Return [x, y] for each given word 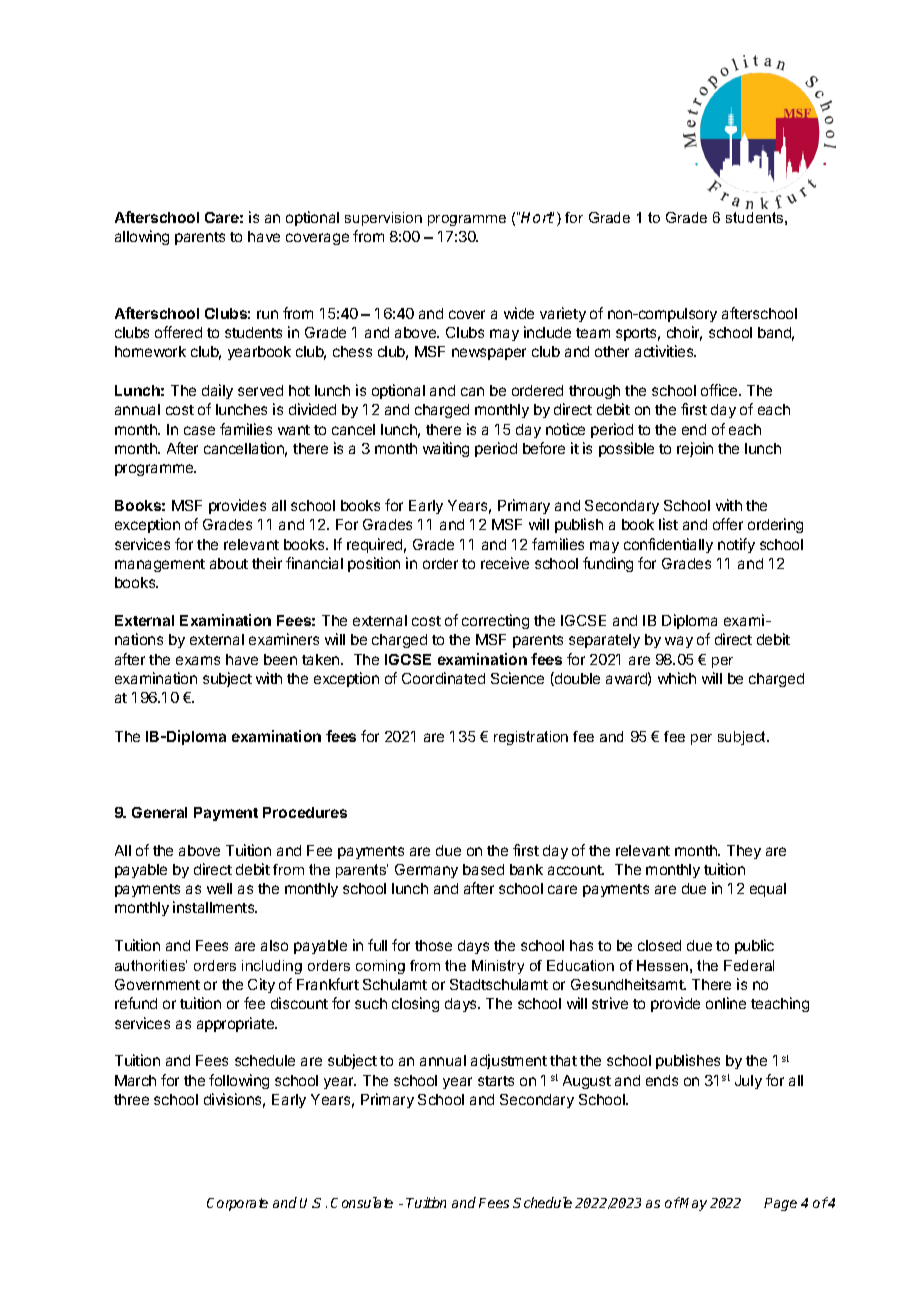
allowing [142, 237]
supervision [383, 219]
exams [198, 660]
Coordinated [443, 678]
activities [665, 351]
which [677, 678]
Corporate [237, 1204]
